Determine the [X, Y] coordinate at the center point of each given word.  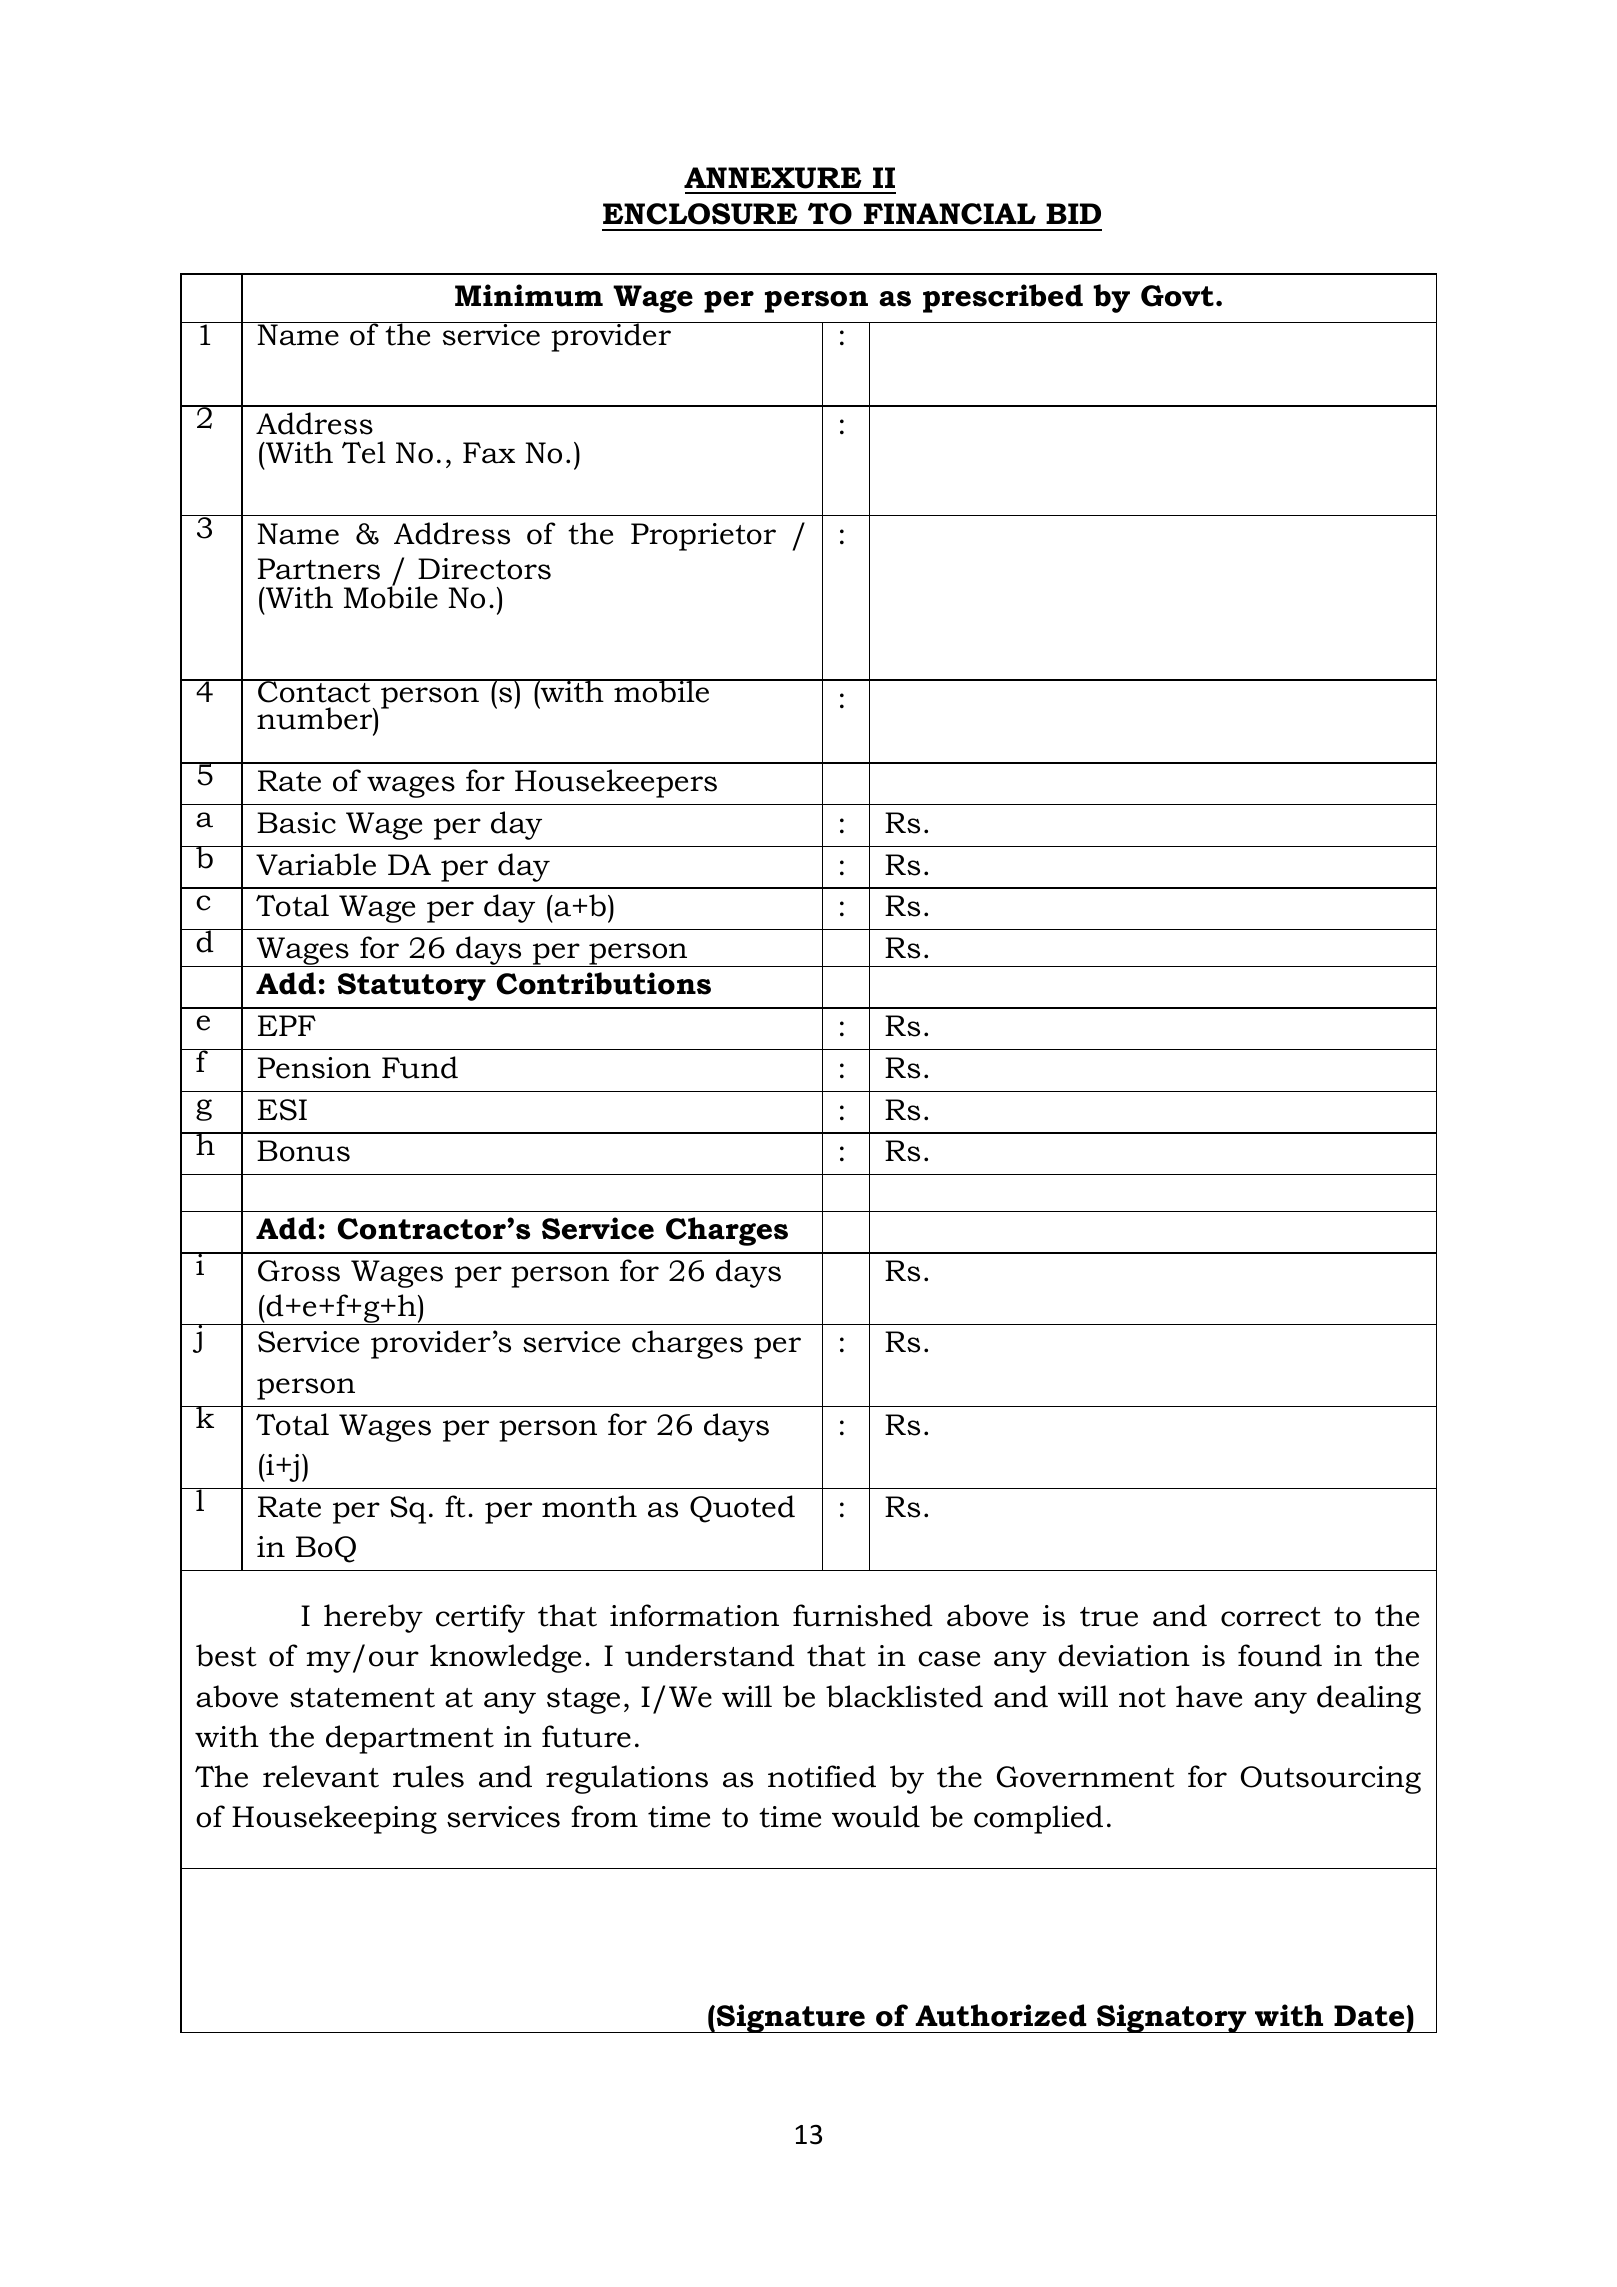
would [876, 1816]
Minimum [529, 295]
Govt [1177, 296]
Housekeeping [334, 1819]
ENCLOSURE [700, 214]
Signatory [1172, 2018]
